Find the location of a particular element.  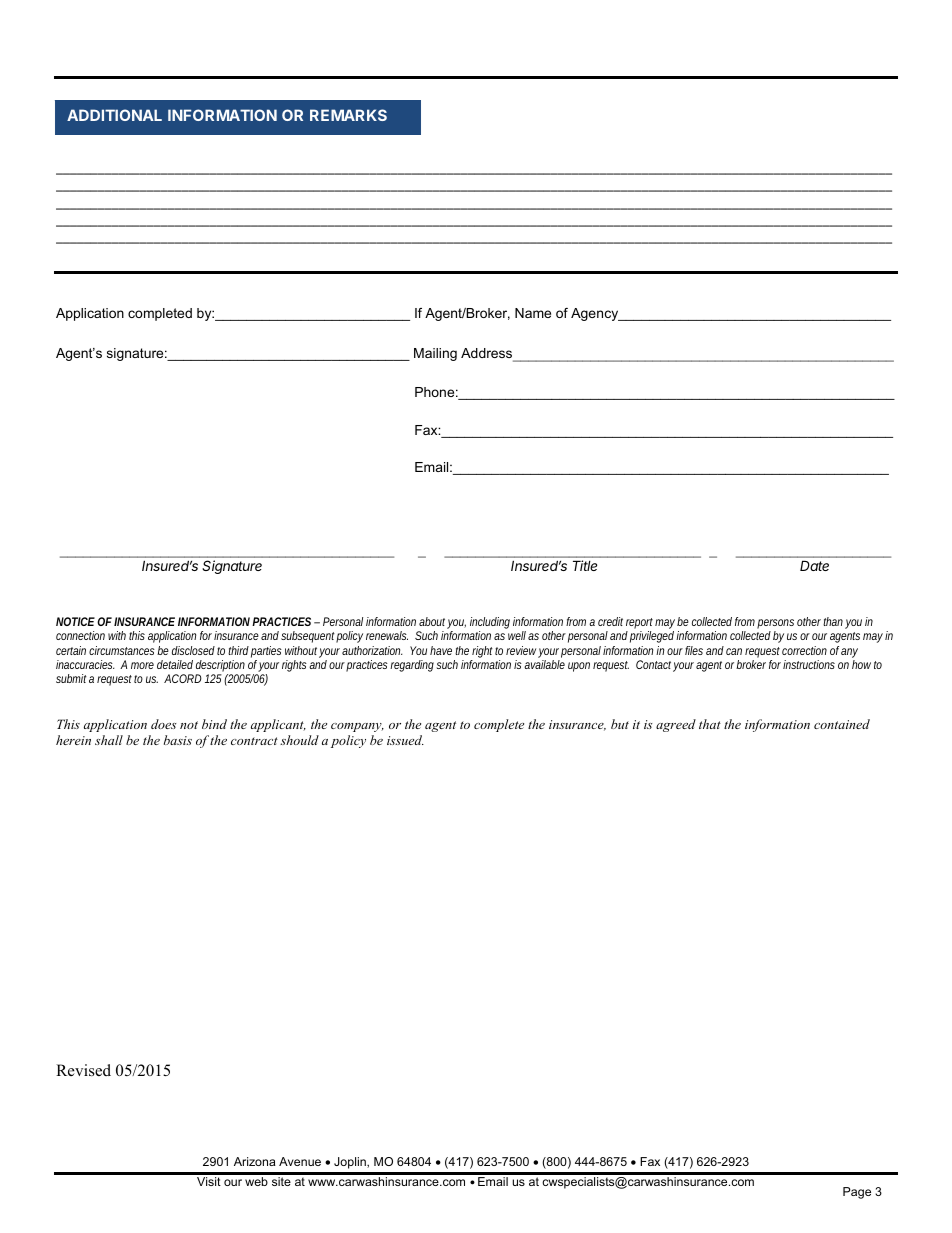

ADDITIONAL is located at coordinates (114, 115).
